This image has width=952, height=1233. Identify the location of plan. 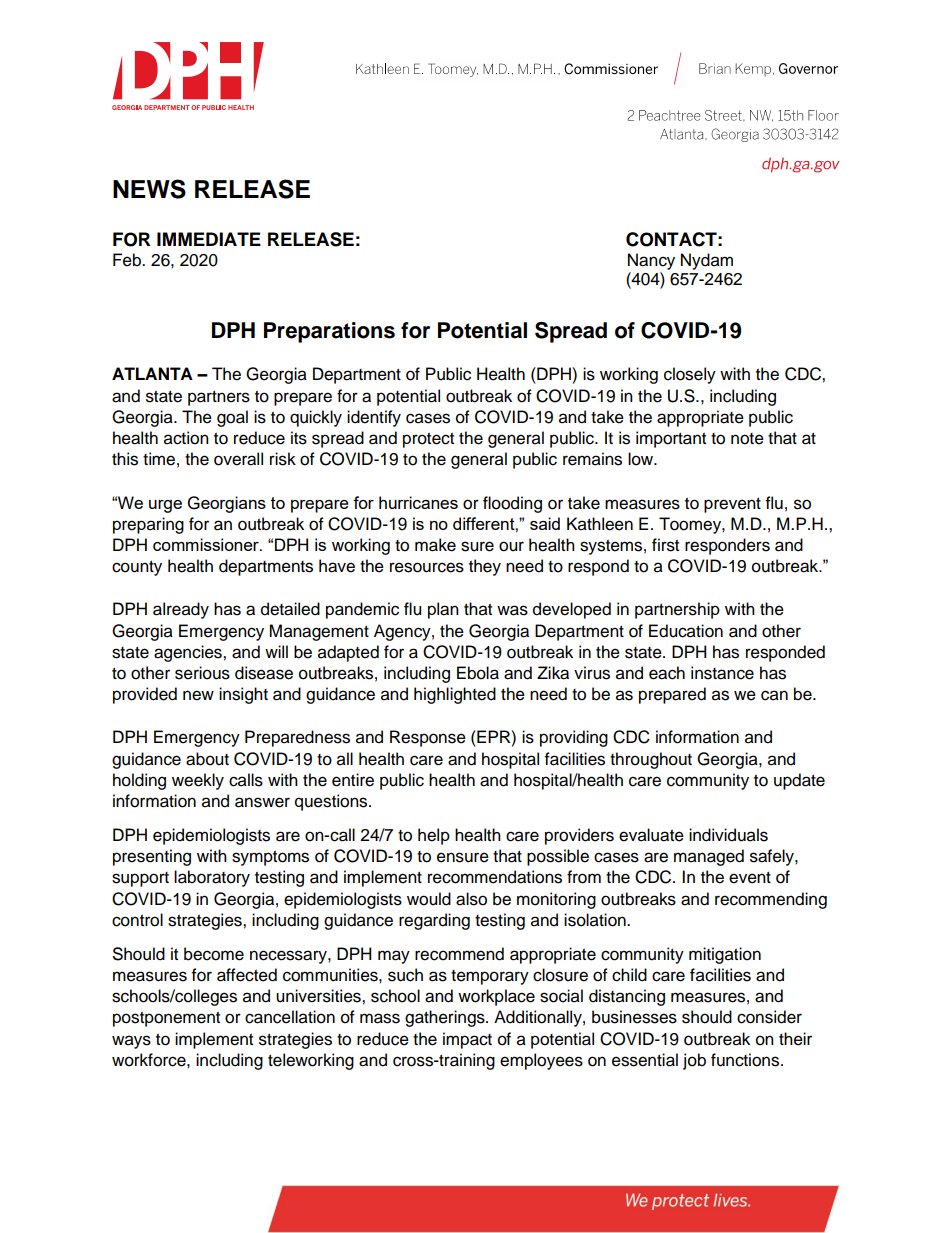
(443, 610).
